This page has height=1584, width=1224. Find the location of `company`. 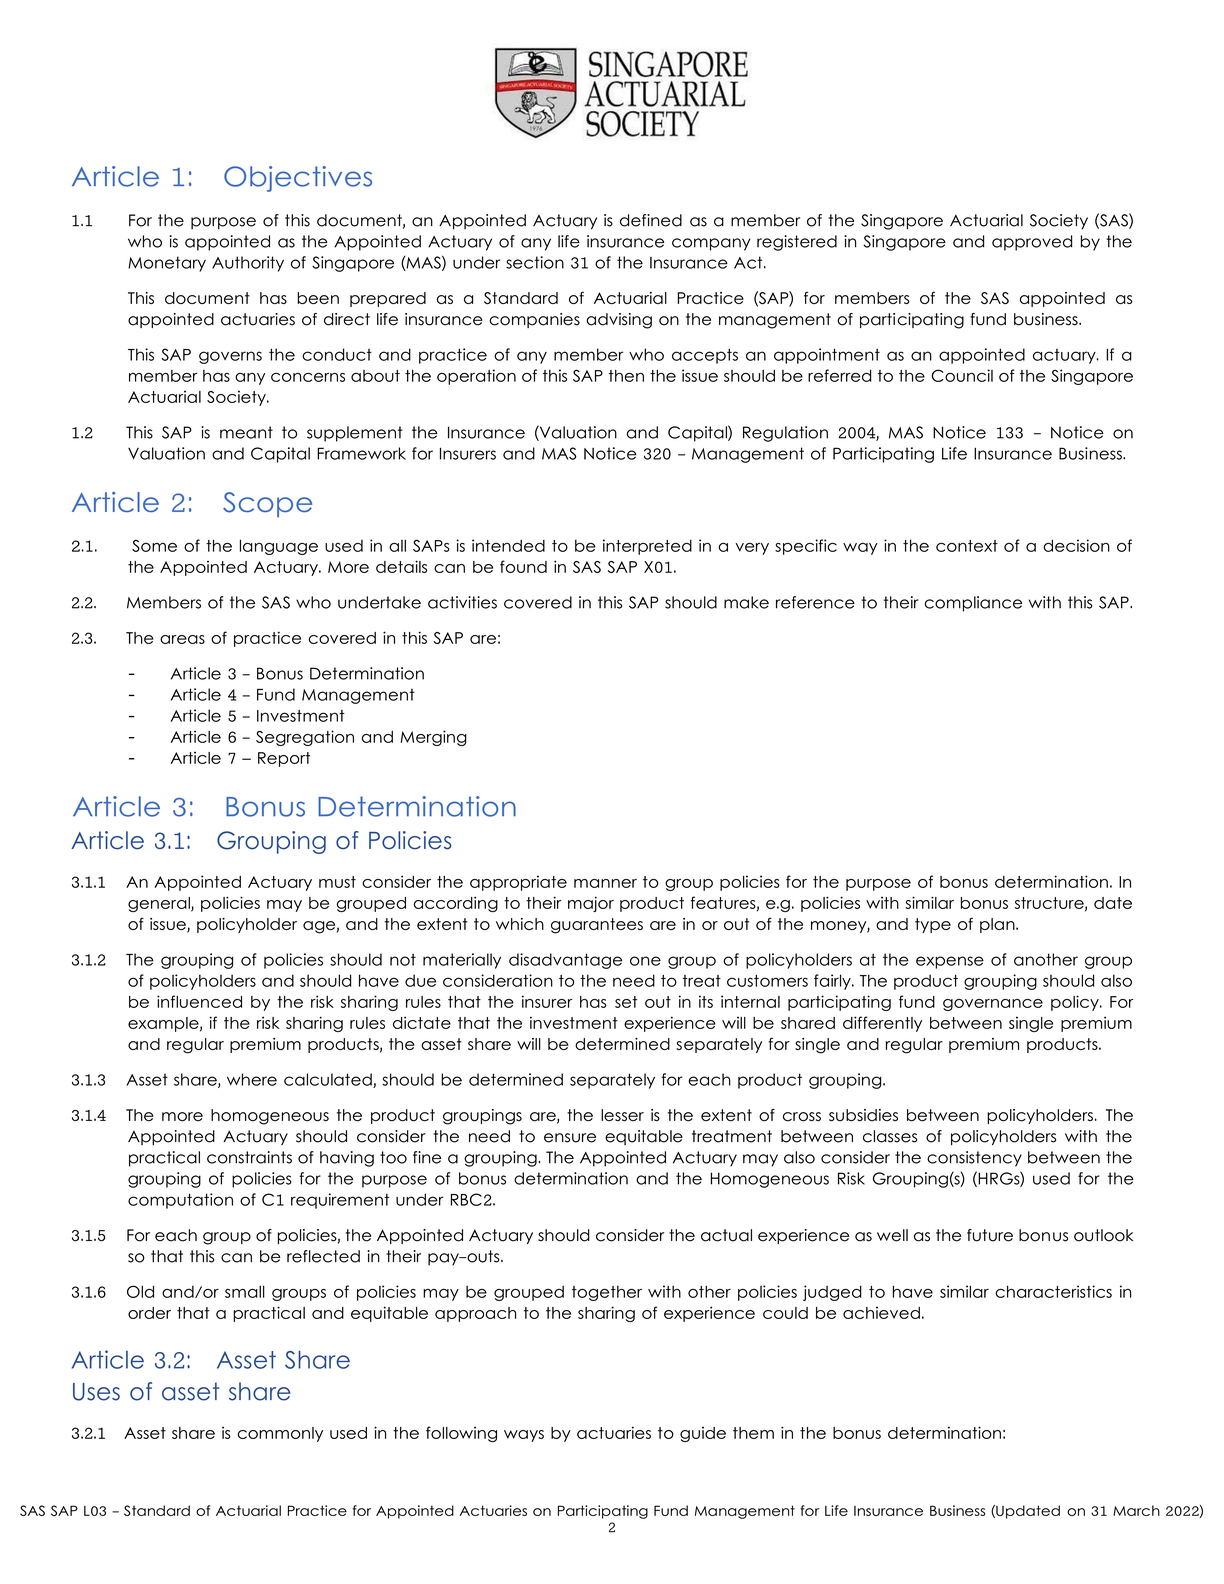

company is located at coordinates (711, 244).
